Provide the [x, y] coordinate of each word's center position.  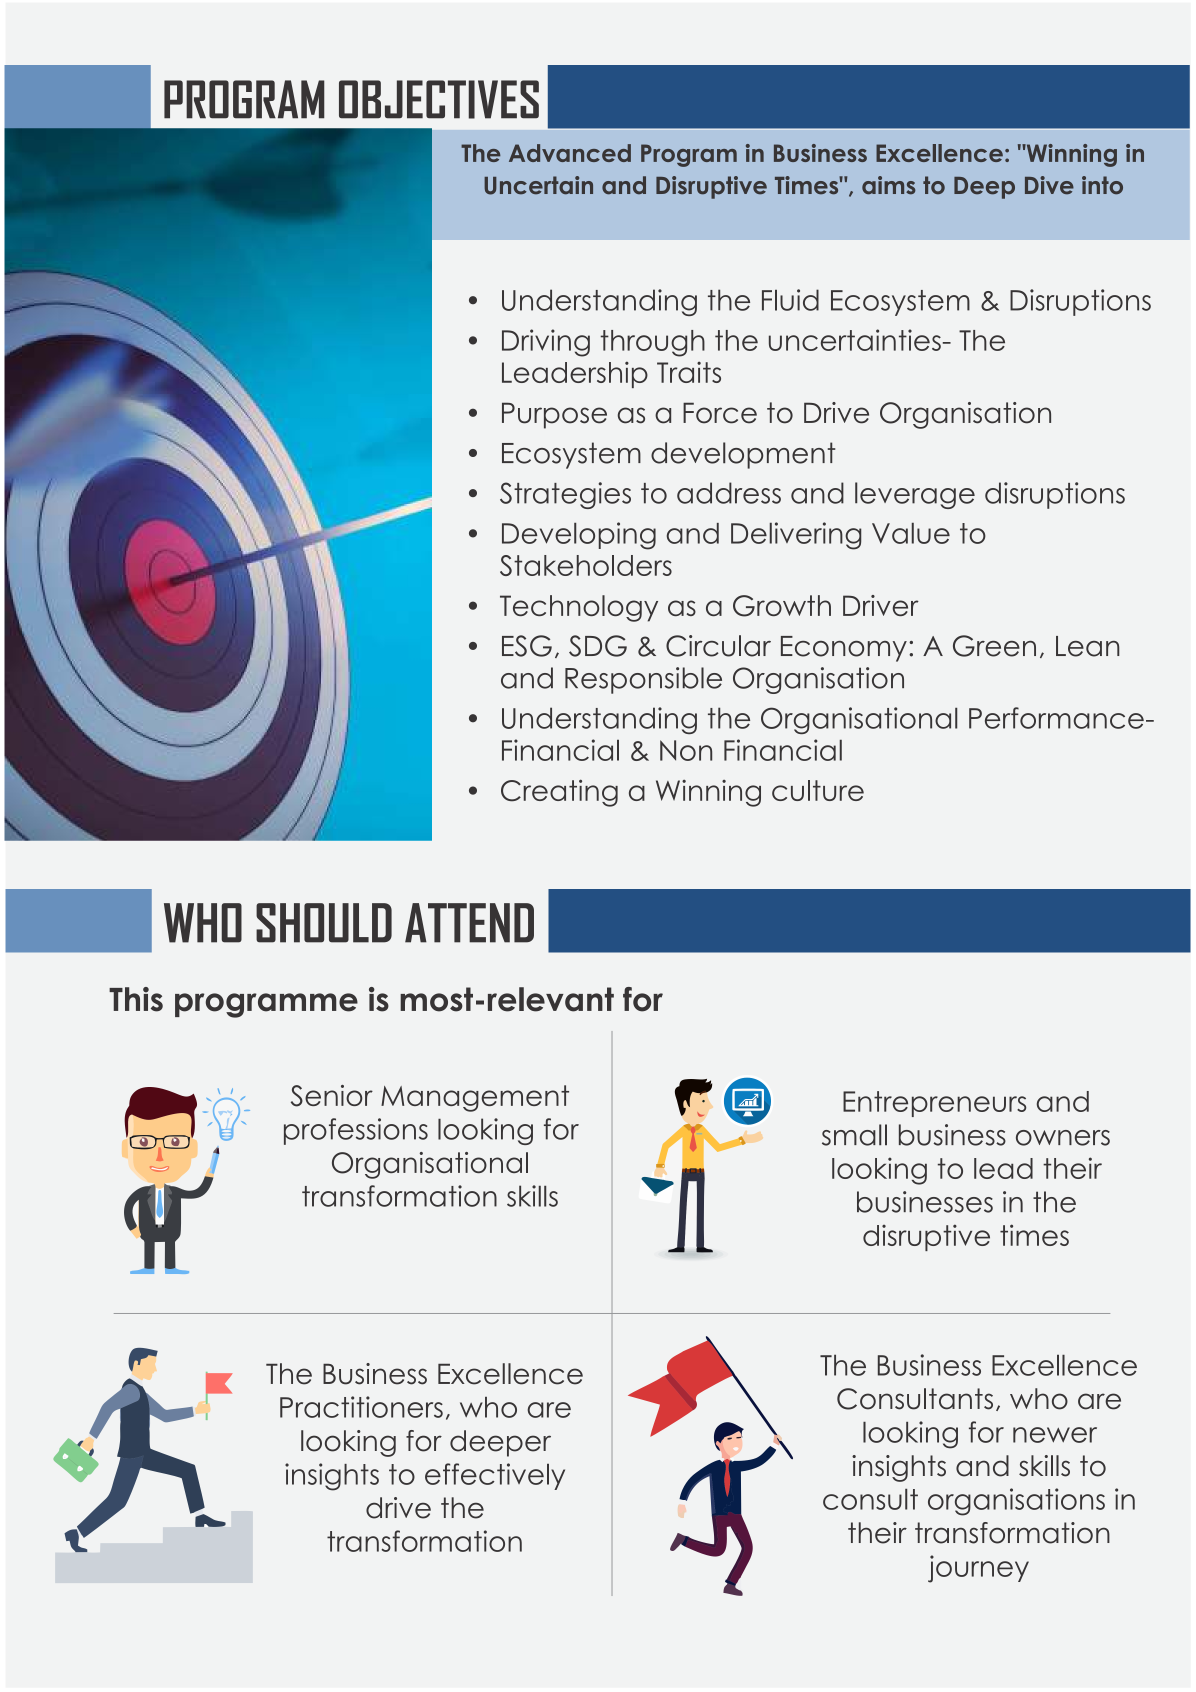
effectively [495, 1476]
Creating [559, 793]
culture [818, 790]
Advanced [570, 153]
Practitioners [361, 1407]
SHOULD [324, 923]
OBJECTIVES [439, 99]
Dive [1049, 185]
